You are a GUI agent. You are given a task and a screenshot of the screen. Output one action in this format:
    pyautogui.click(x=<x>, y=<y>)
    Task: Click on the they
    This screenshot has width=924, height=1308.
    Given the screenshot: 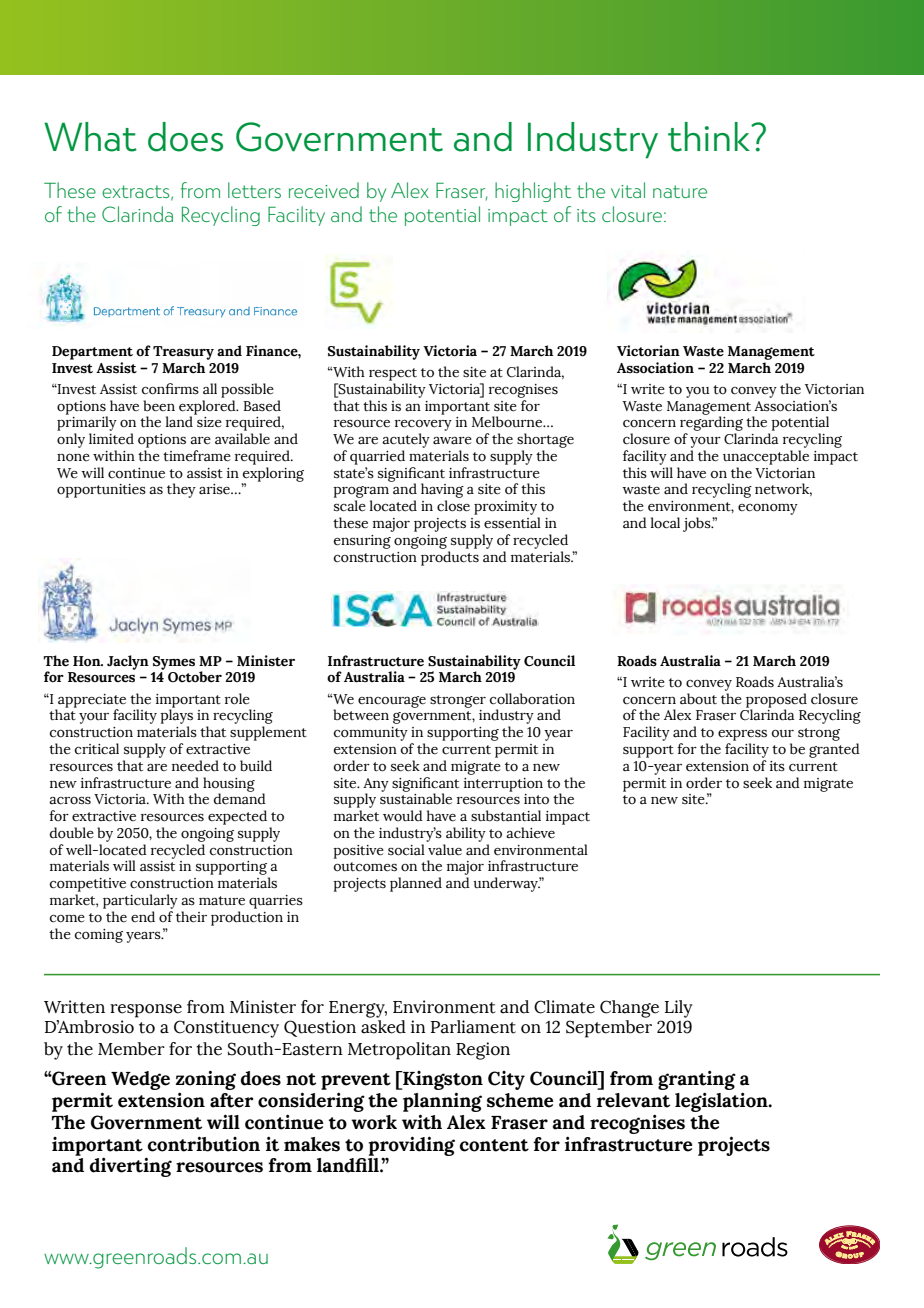 What is the action you would take?
    pyautogui.click(x=181, y=490)
